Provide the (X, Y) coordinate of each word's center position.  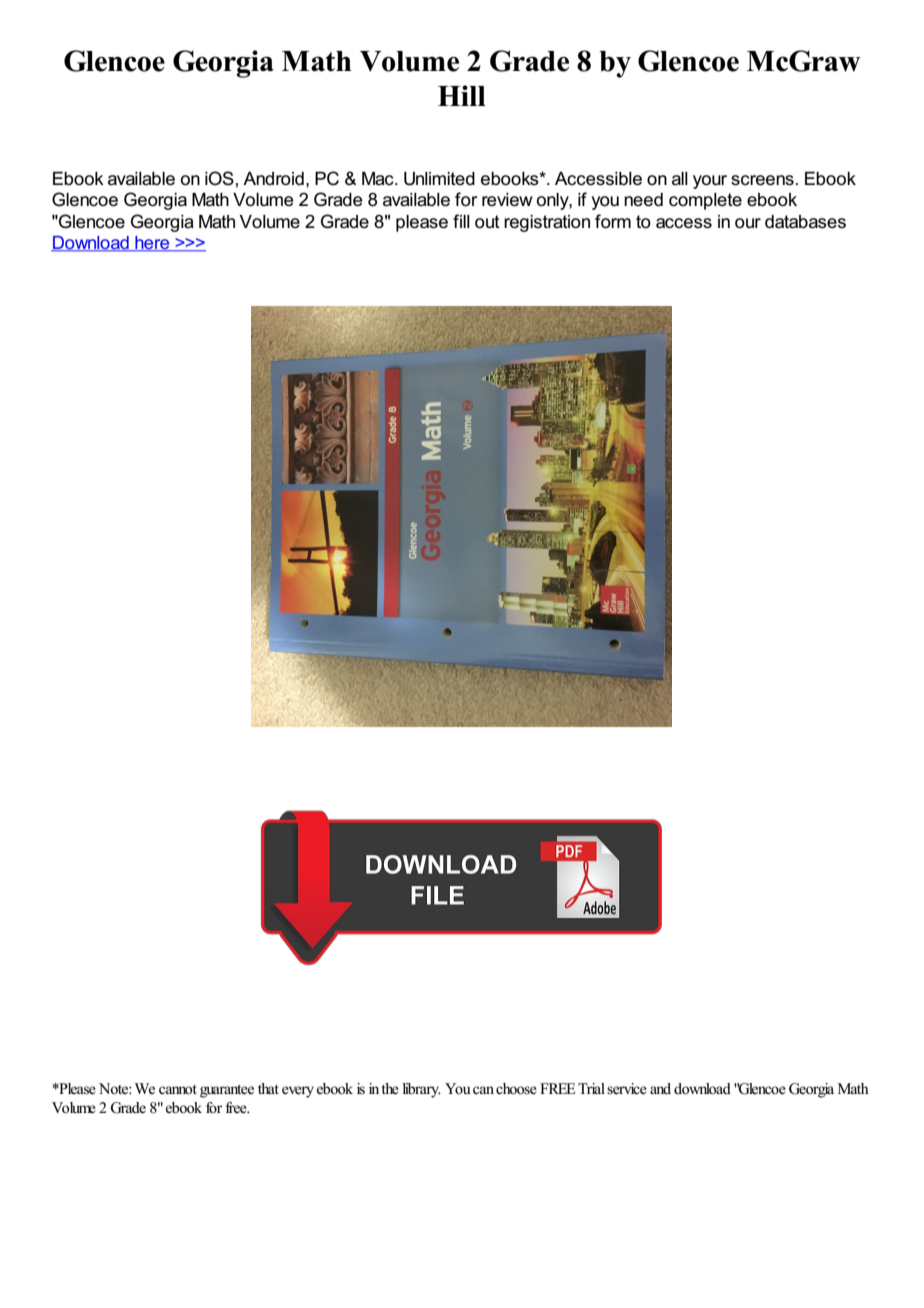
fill (461, 221)
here (152, 244)
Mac (379, 179)
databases (805, 222)
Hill (462, 95)
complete (705, 201)
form (613, 221)
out (487, 222)
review (507, 200)
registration (547, 223)
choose (516, 1089)
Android (273, 179)
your (710, 182)
